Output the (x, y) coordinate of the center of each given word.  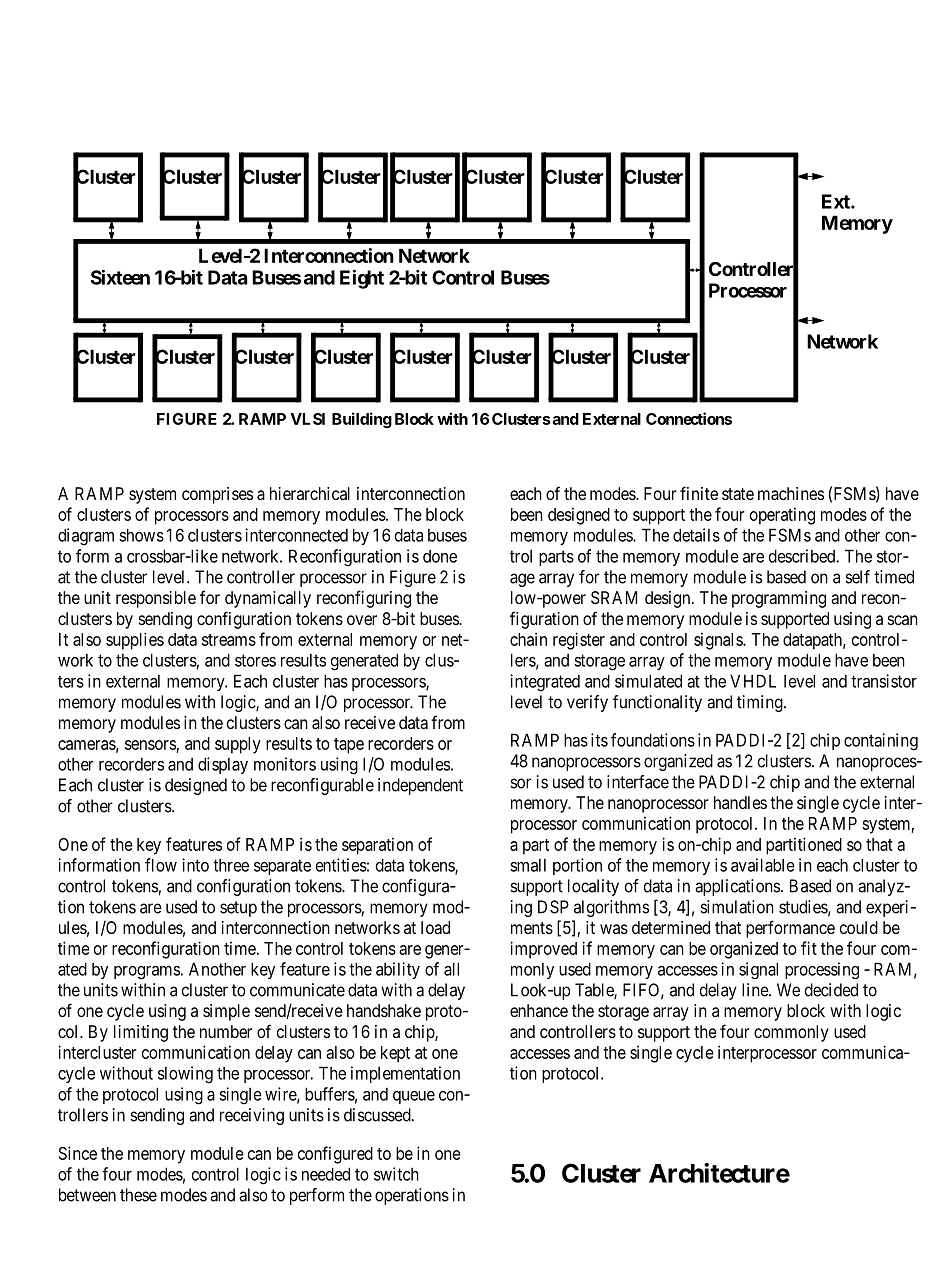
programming (779, 599)
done (440, 556)
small (528, 865)
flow (161, 865)
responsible (156, 599)
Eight (362, 279)
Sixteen (120, 277)
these (138, 1195)
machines (791, 493)
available (763, 865)
